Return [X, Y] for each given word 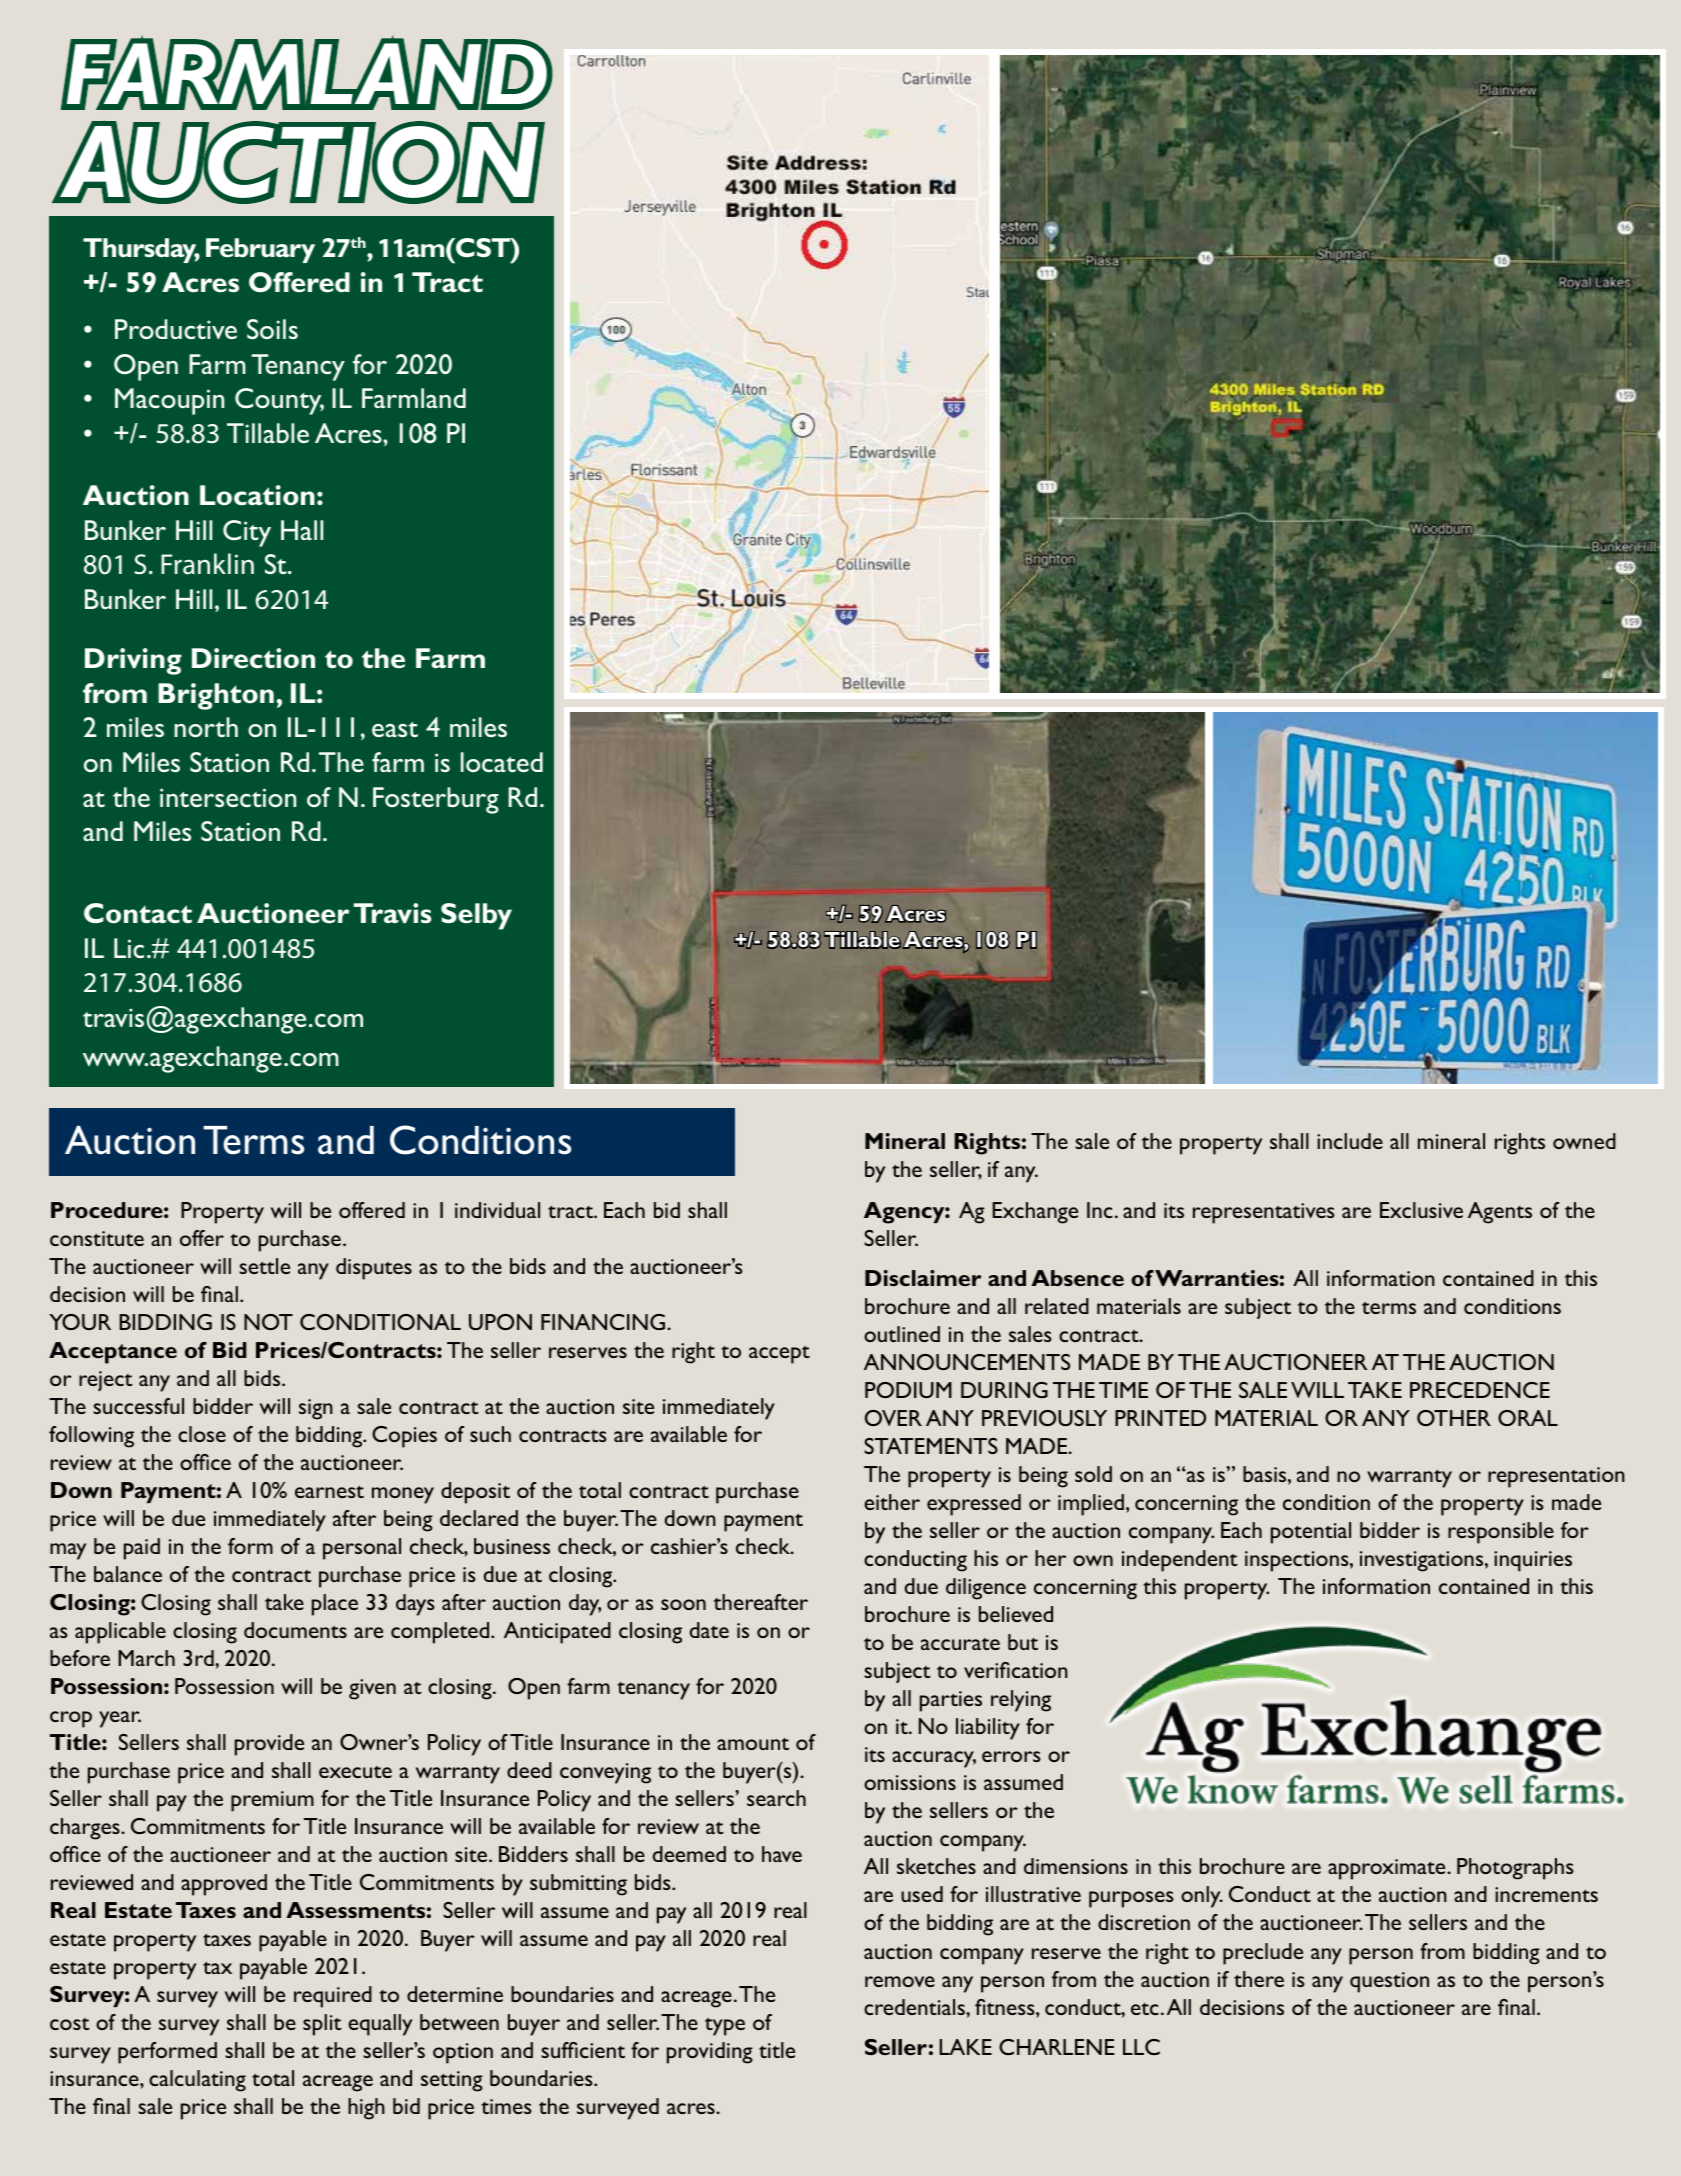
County [279, 401]
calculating [197, 2081]
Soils [272, 329]
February [260, 250]
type [725, 2026]
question [1389, 1982]
